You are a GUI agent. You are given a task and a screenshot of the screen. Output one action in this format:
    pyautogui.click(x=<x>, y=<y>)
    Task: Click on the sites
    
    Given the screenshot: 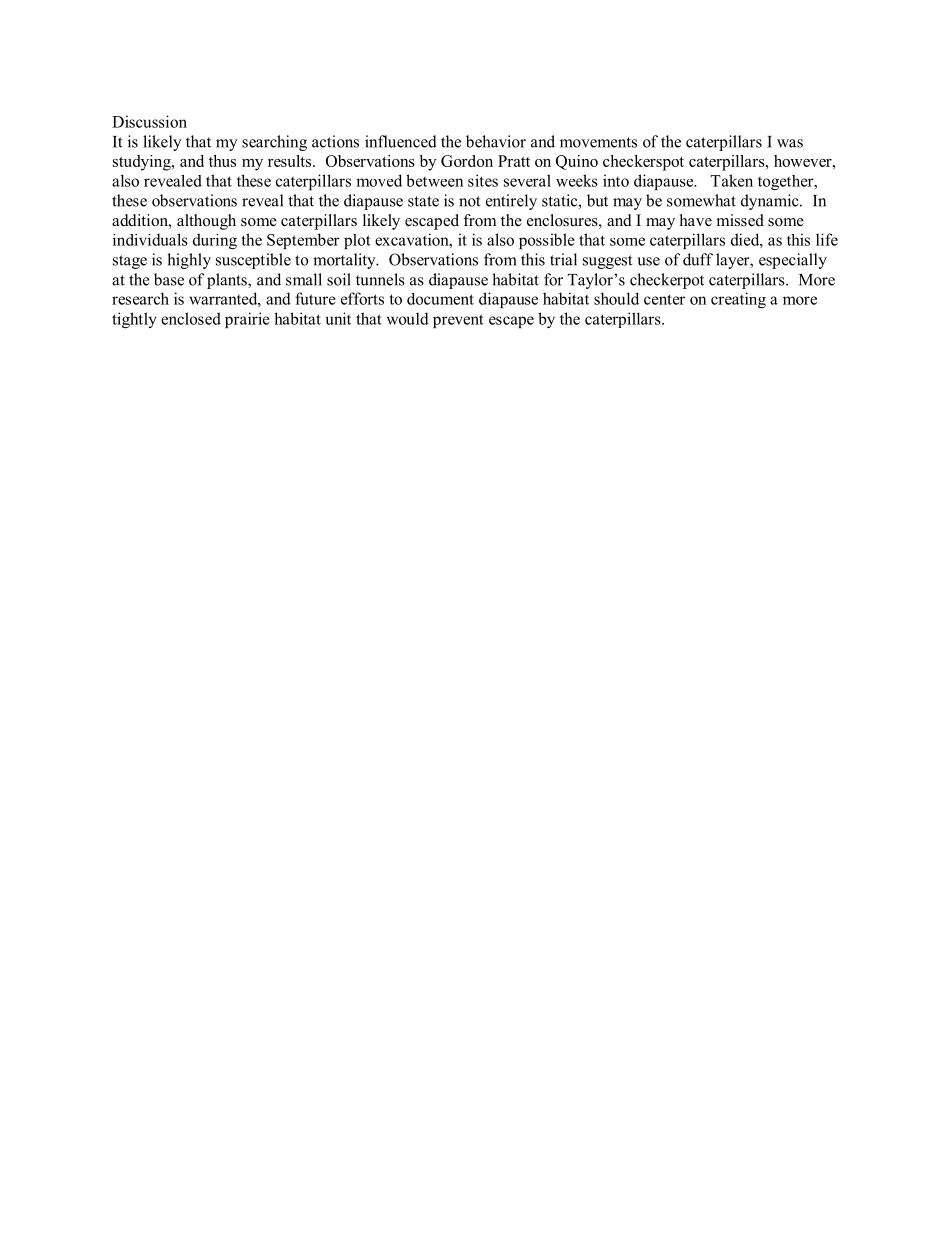 What is the action you would take?
    pyautogui.click(x=483, y=180)
